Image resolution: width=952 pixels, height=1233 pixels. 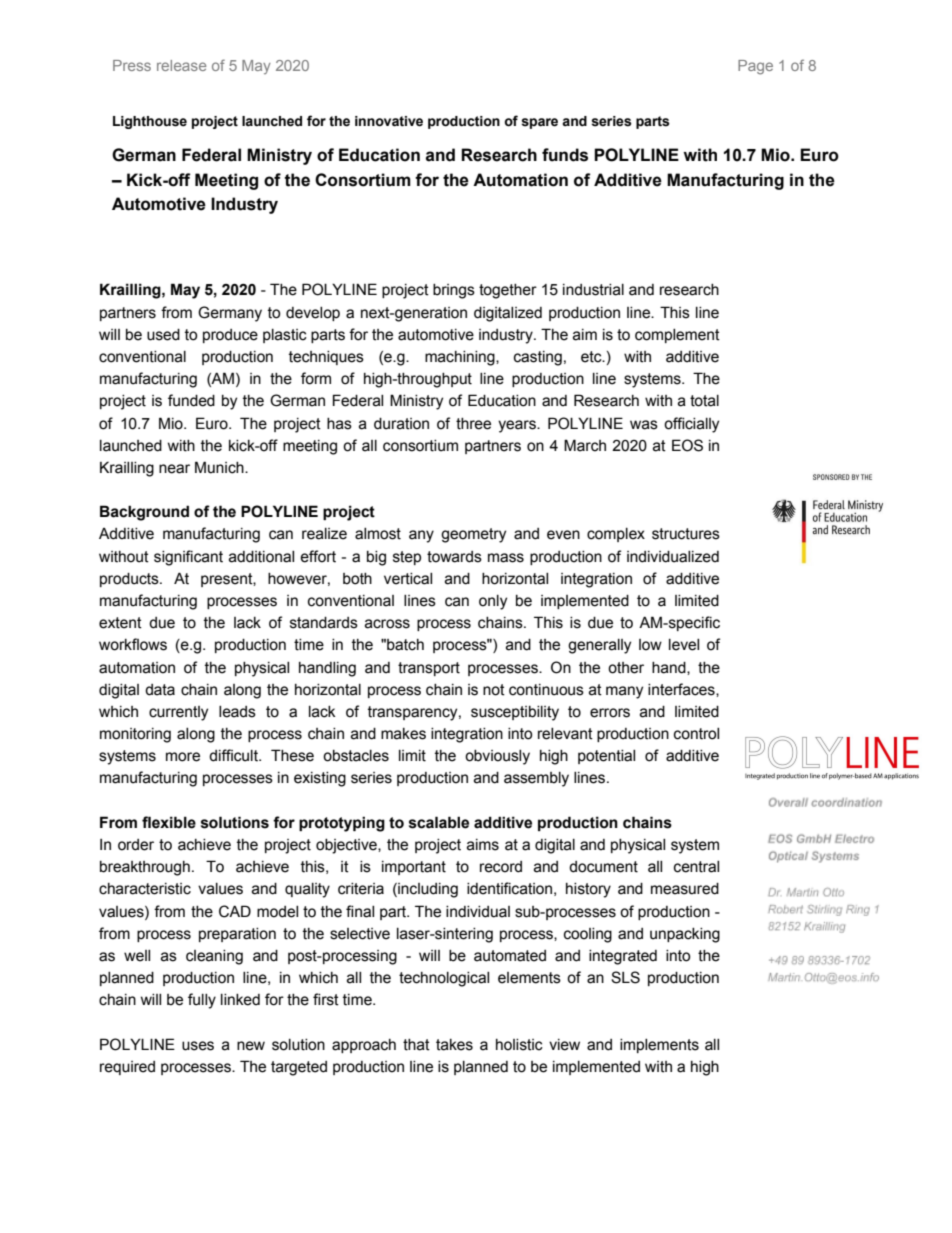 I want to click on complement, so click(x=677, y=336).
